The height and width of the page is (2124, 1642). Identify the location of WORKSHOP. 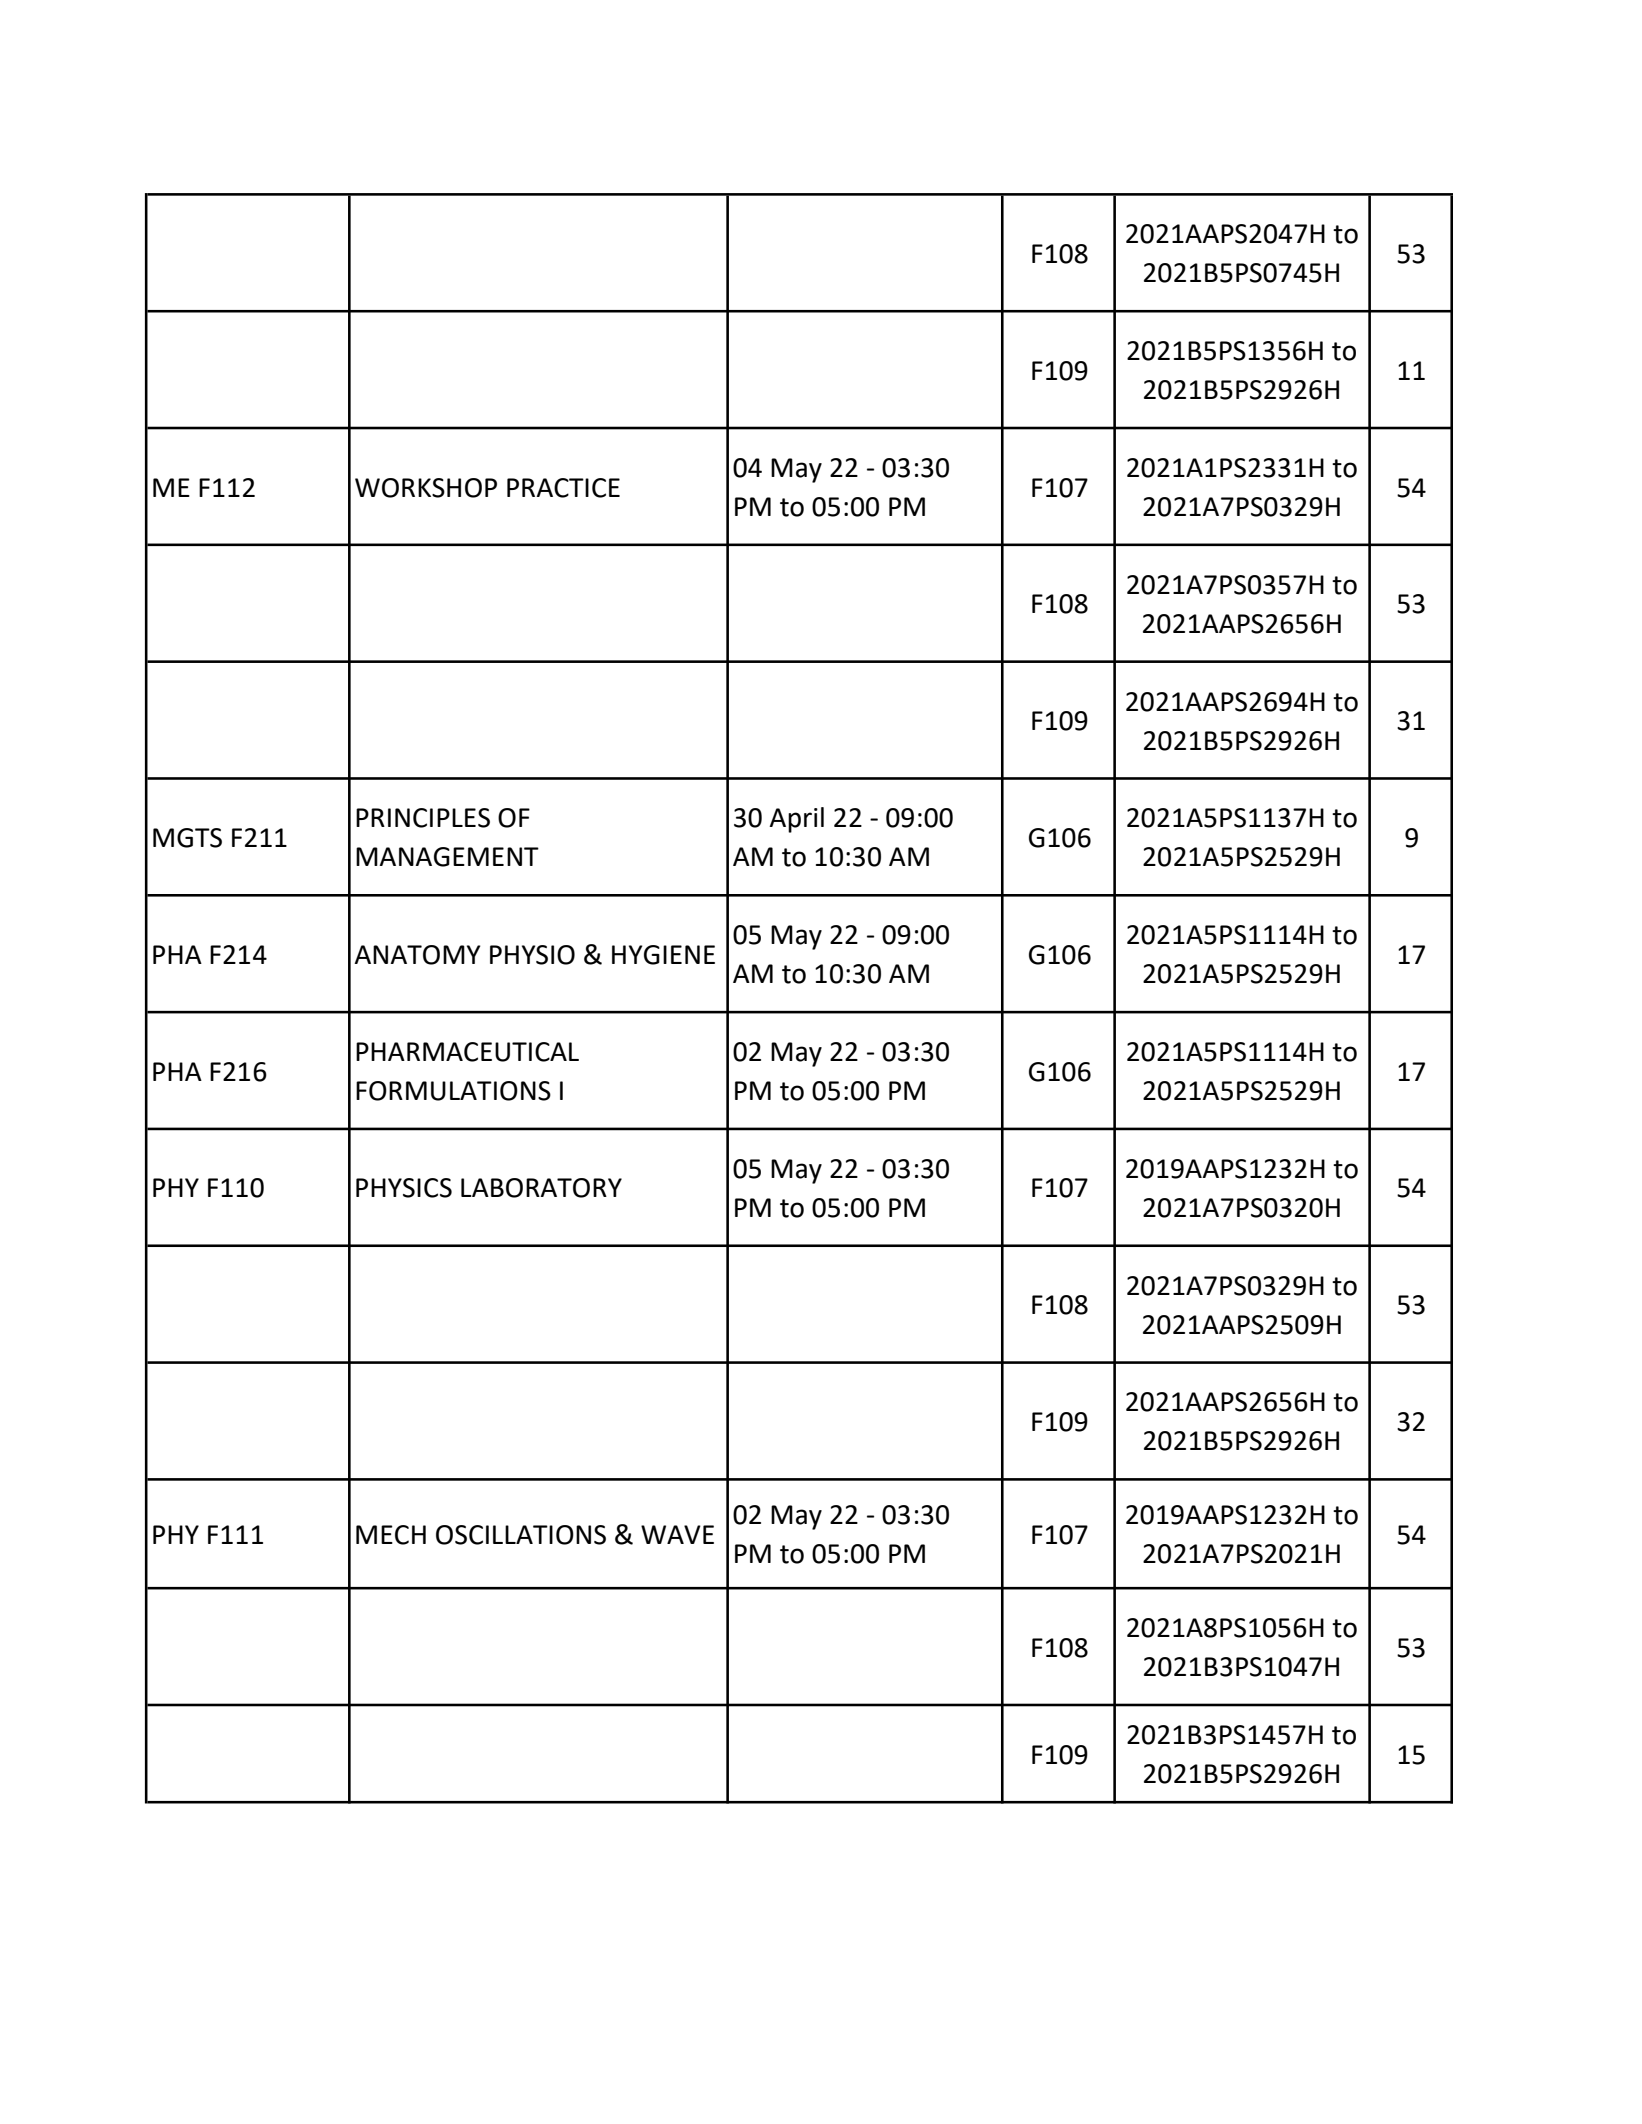
(426, 488).
